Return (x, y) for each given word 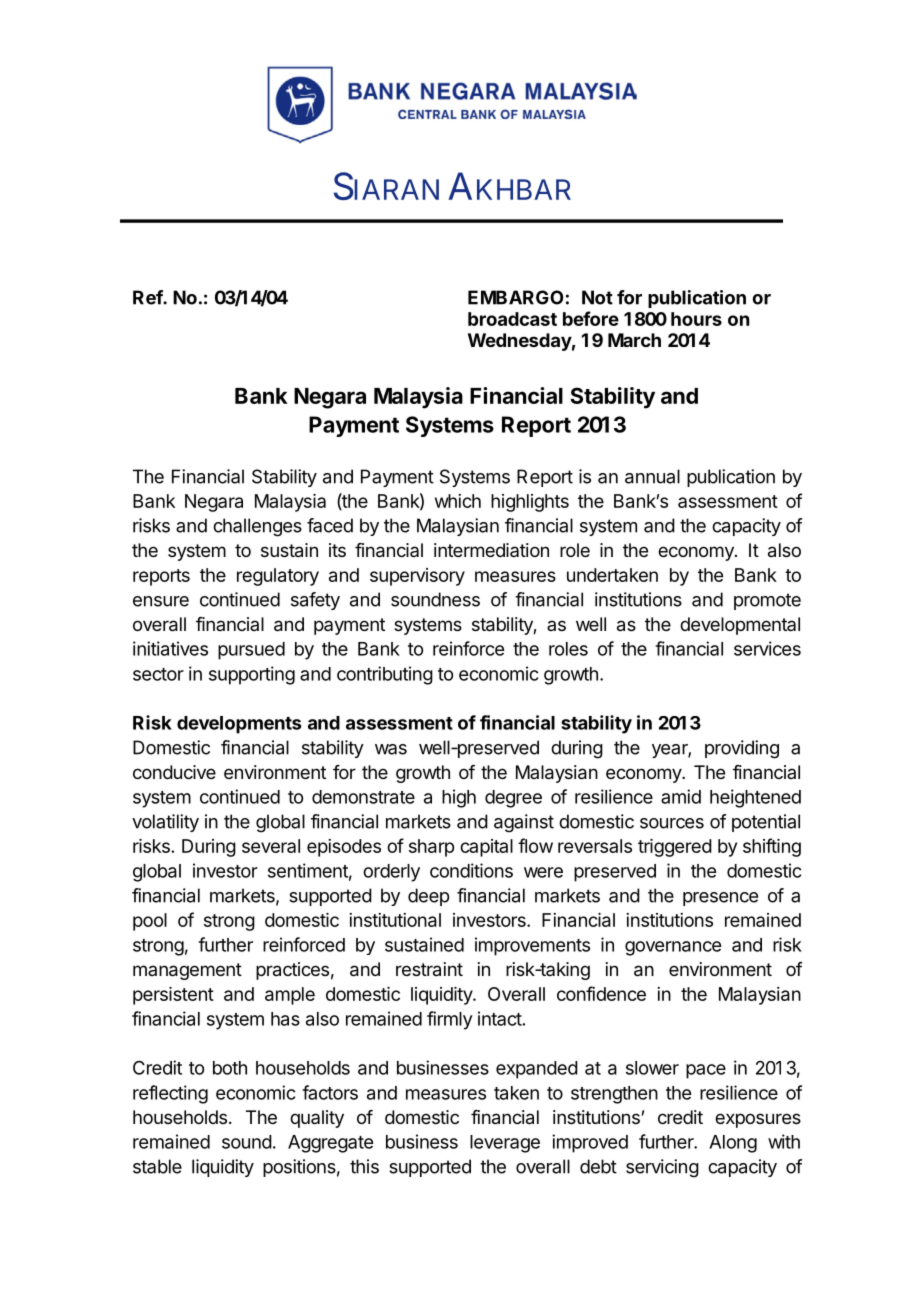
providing (742, 749)
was (391, 749)
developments (239, 725)
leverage (505, 1144)
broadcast (512, 319)
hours (696, 319)
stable (157, 1166)
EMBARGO (516, 297)
